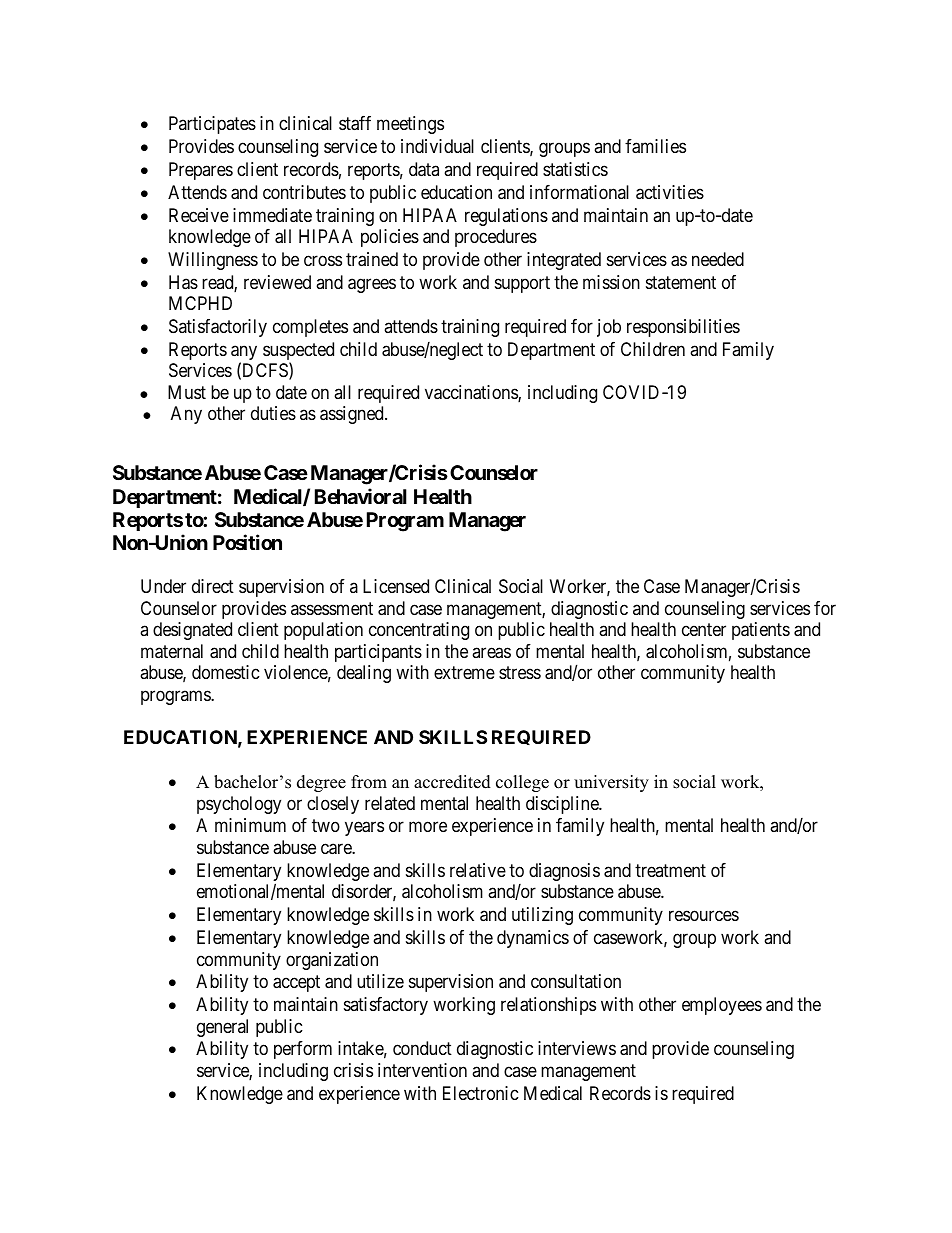  Describe the element at coordinates (212, 125) in the document. I see `Participates` at that location.
